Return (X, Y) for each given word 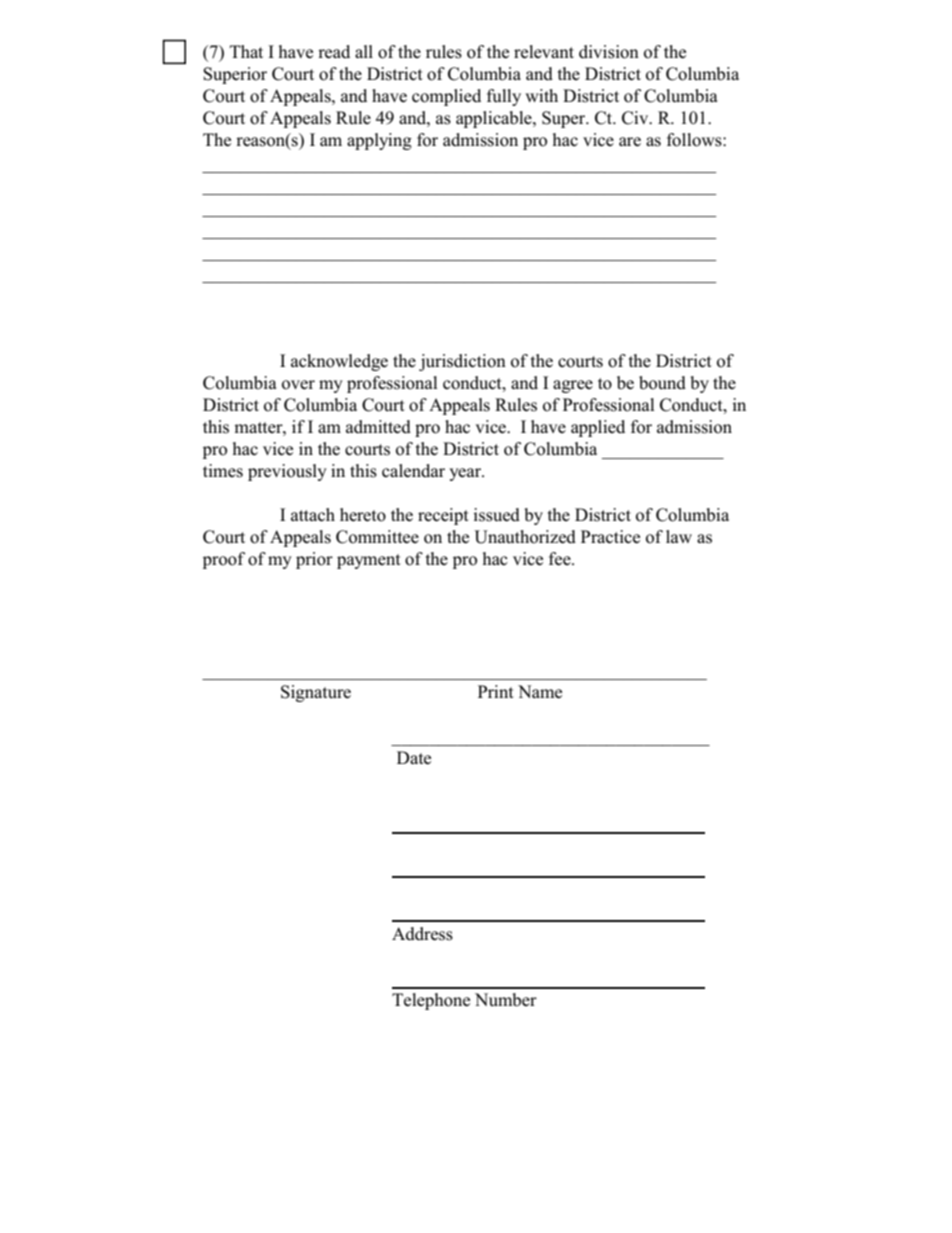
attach (313, 515)
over (298, 385)
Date (414, 758)
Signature (316, 693)
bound (662, 383)
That (246, 51)
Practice (610, 537)
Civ (636, 118)
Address (422, 934)
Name (540, 692)
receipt (443, 516)
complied (446, 97)
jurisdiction (462, 362)
